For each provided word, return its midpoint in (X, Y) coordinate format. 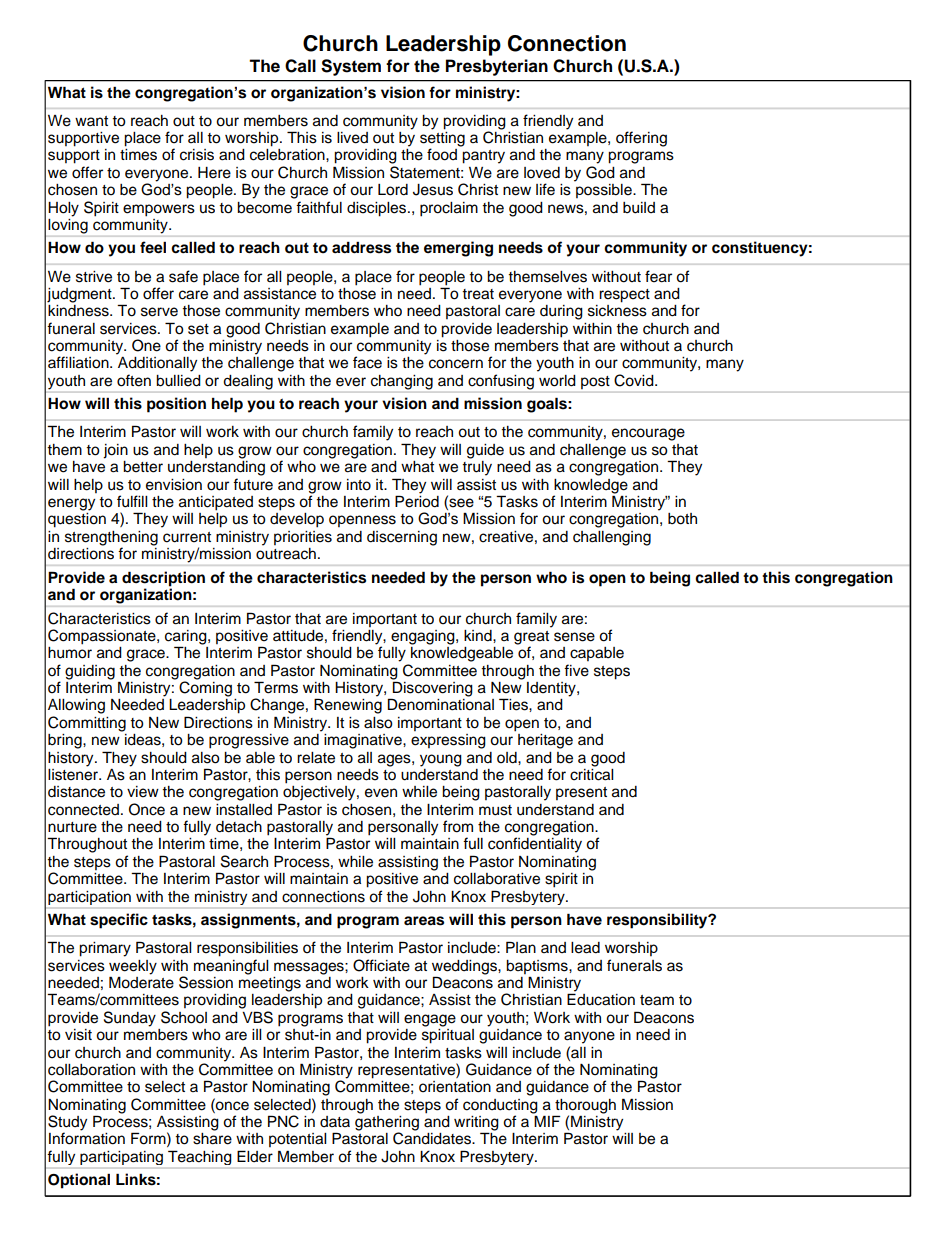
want (91, 121)
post (595, 382)
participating (121, 1158)
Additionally (157, 364)
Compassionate (103, 637)
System (351, 67)
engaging (424, 637)
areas (424, 921)
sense (574, 637)
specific (119, 921)
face (367, 362)
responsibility (658, 921)
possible (605, 191)
